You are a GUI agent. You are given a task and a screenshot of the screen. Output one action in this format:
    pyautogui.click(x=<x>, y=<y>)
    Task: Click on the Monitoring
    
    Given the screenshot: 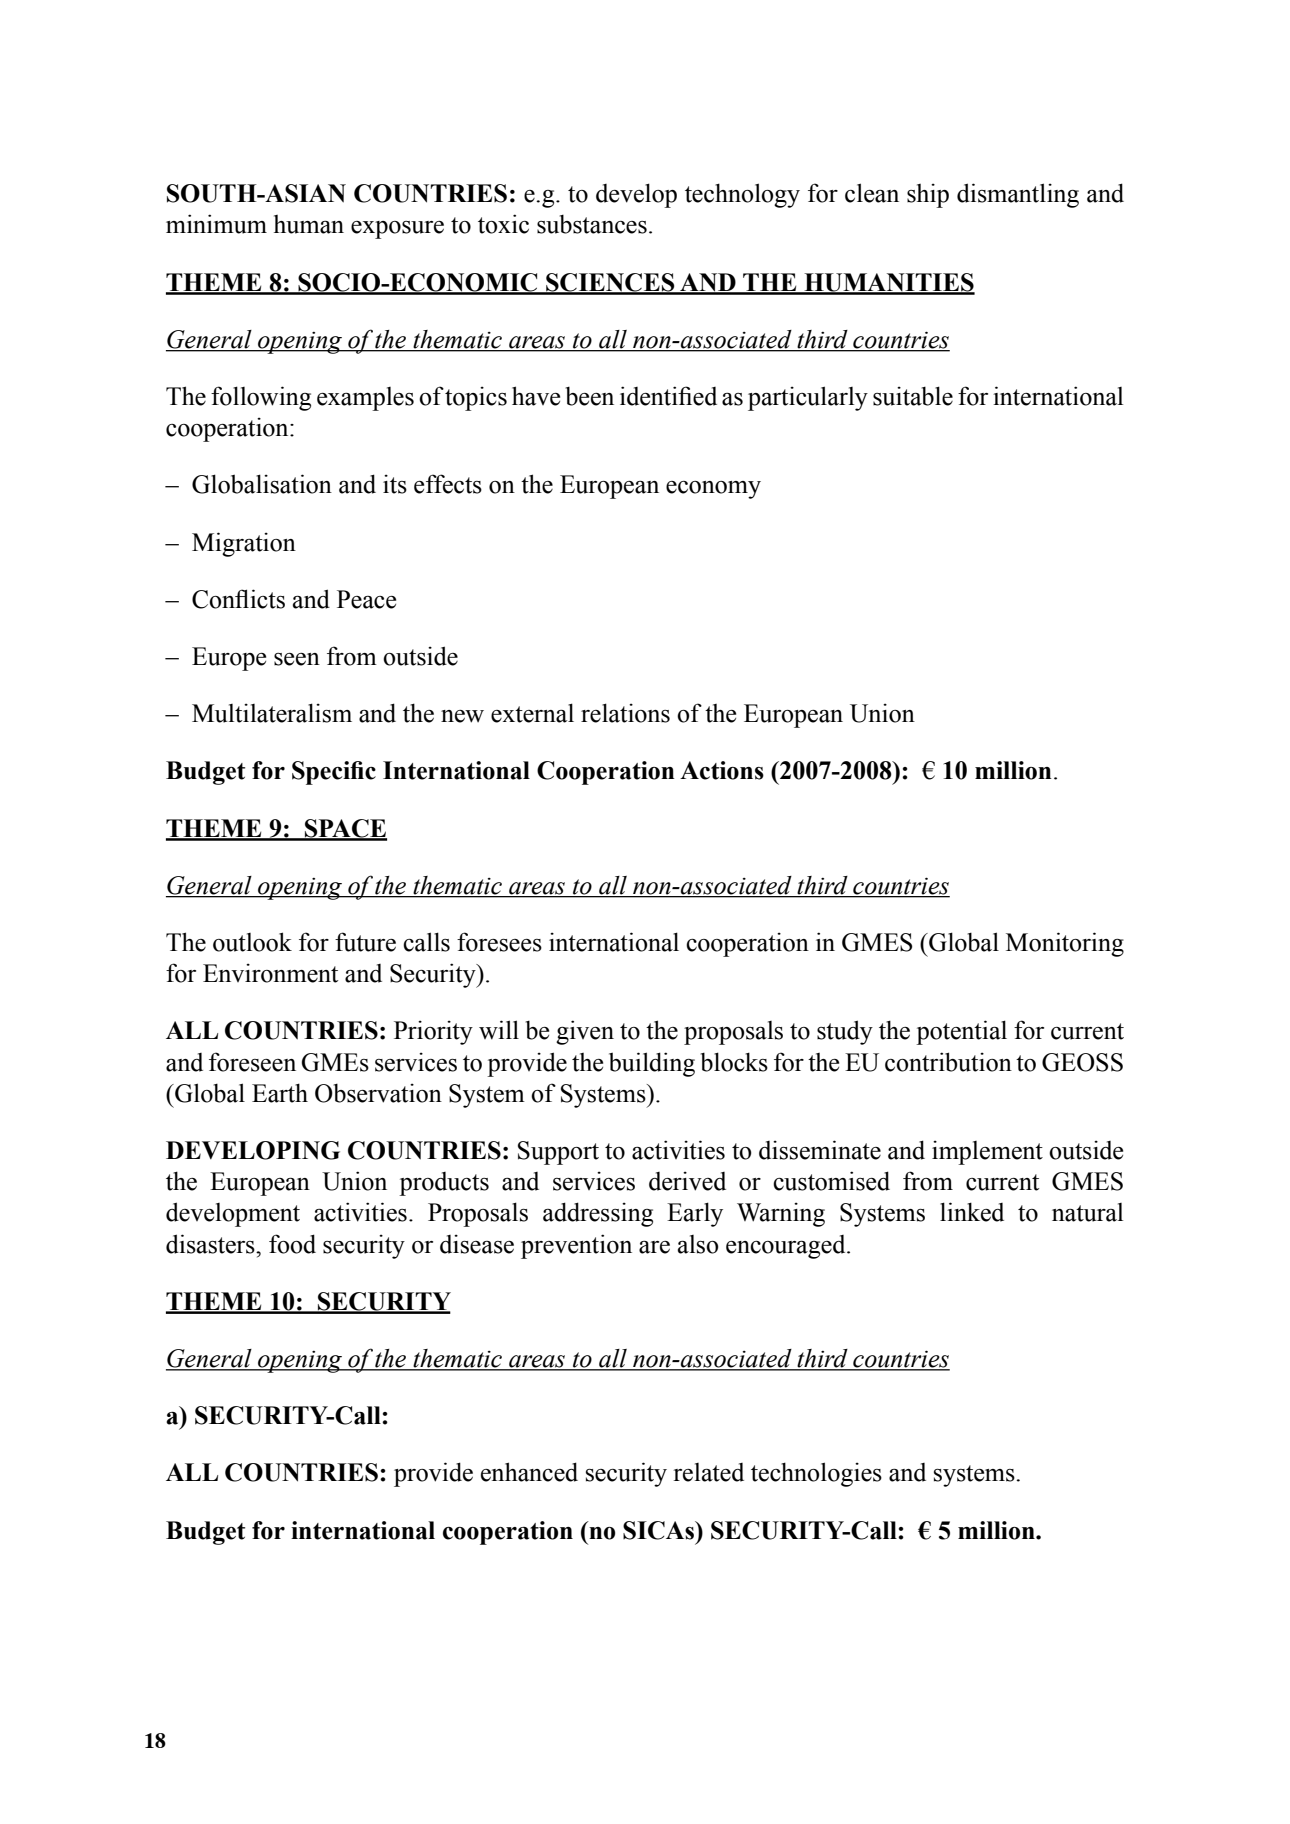 What is the action you would take?
    pyautogui.click(x=1065, y=944)
